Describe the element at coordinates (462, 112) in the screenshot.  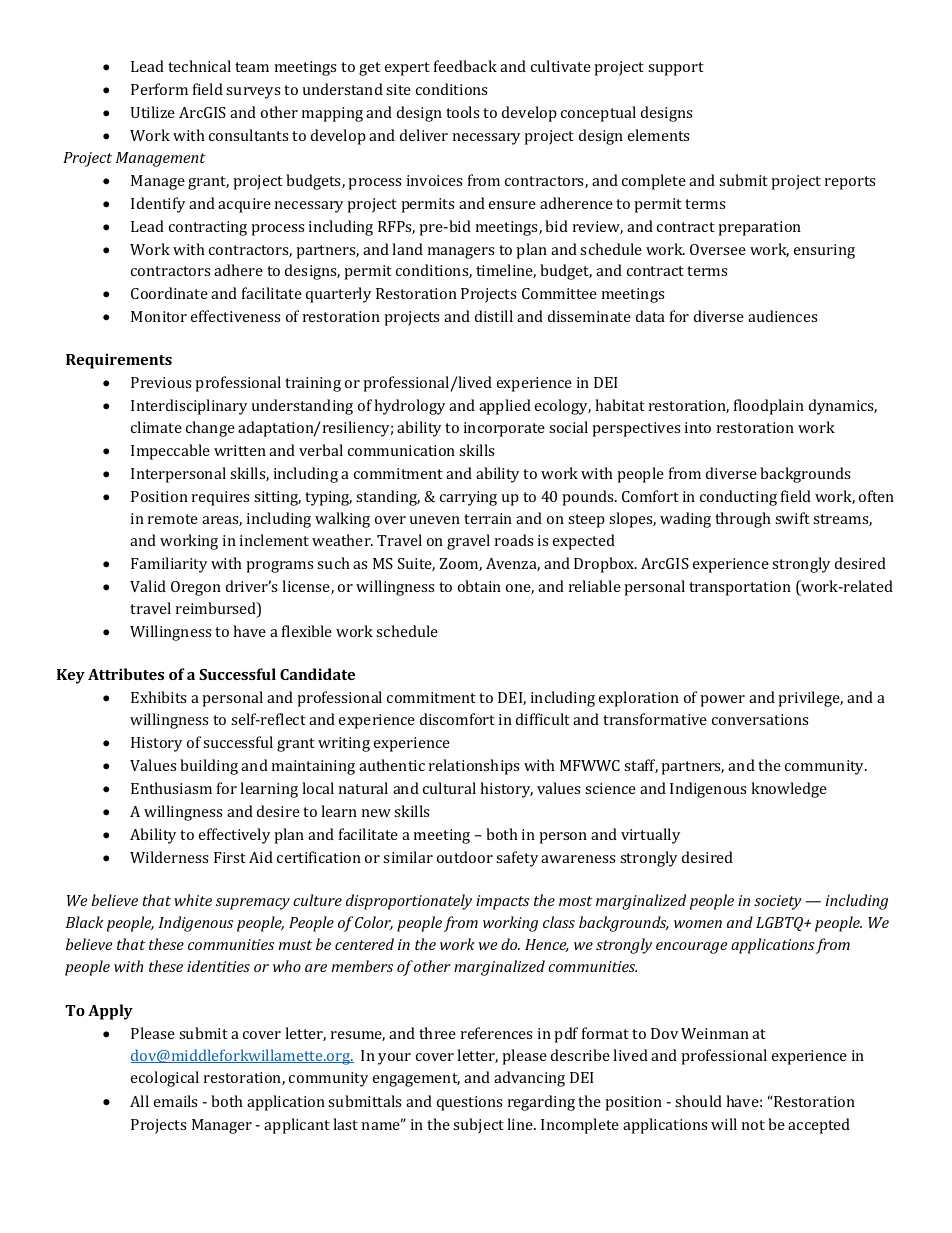
I see `tools` at that location.
